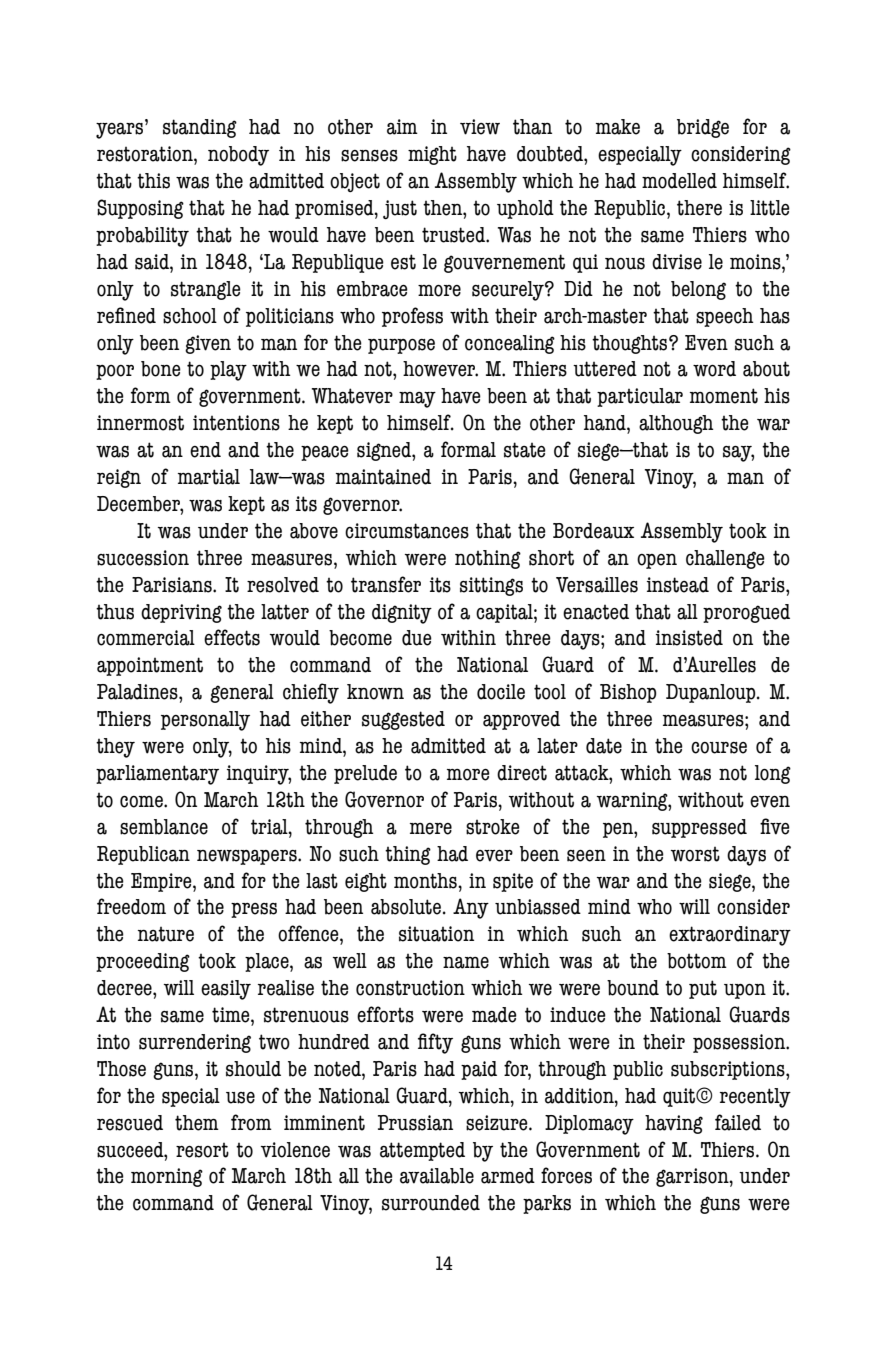 Image resolution: width=887 pixels, height=1372 pixels. I want to click on modelled, so click(679, 181).
